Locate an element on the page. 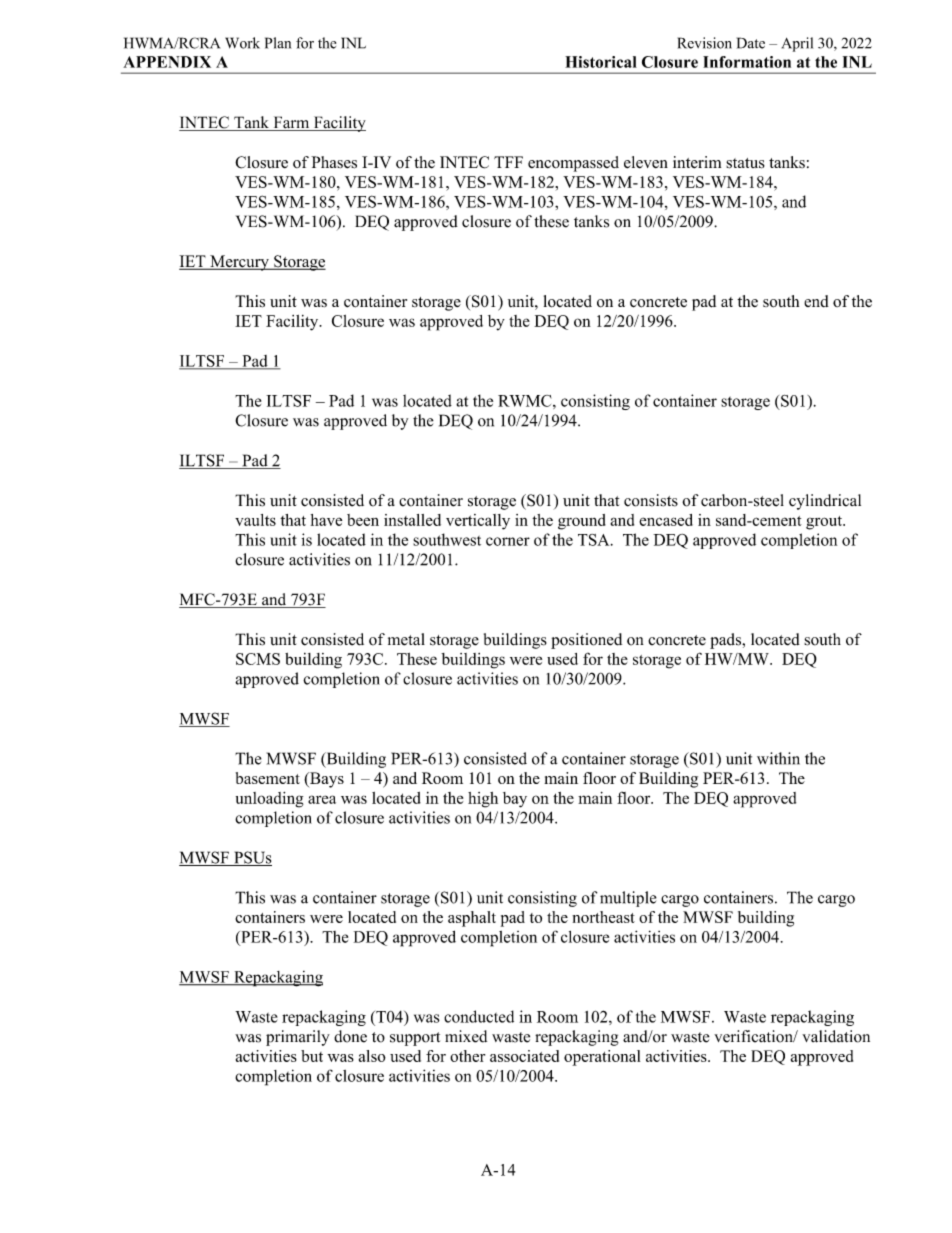 The image size is (952, 1233). Mercury is located at coordinates (239, 263).
